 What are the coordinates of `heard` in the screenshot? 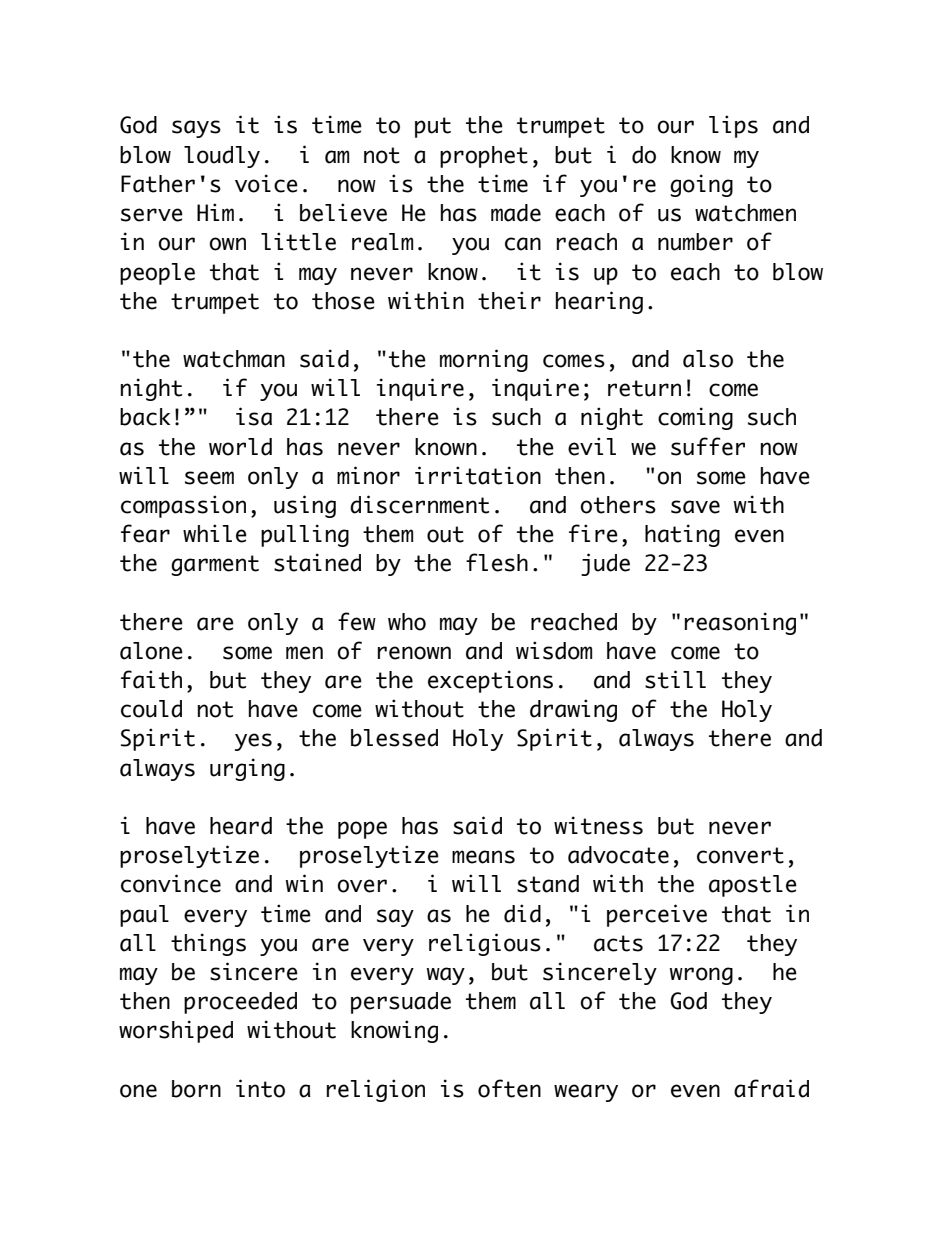 It's located at (241, 826).
